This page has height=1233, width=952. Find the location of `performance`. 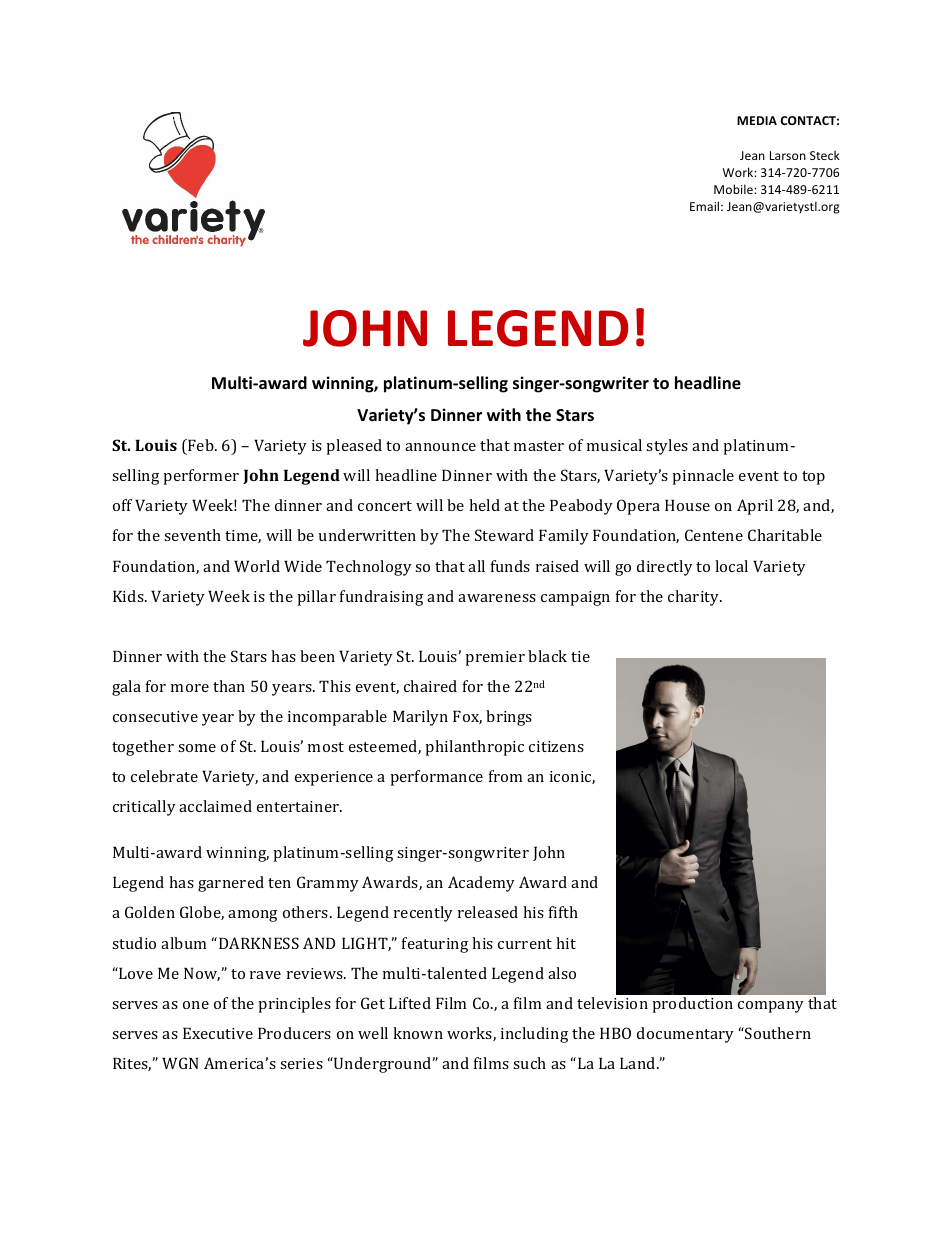

performance is located at coordinates (436, 778).
